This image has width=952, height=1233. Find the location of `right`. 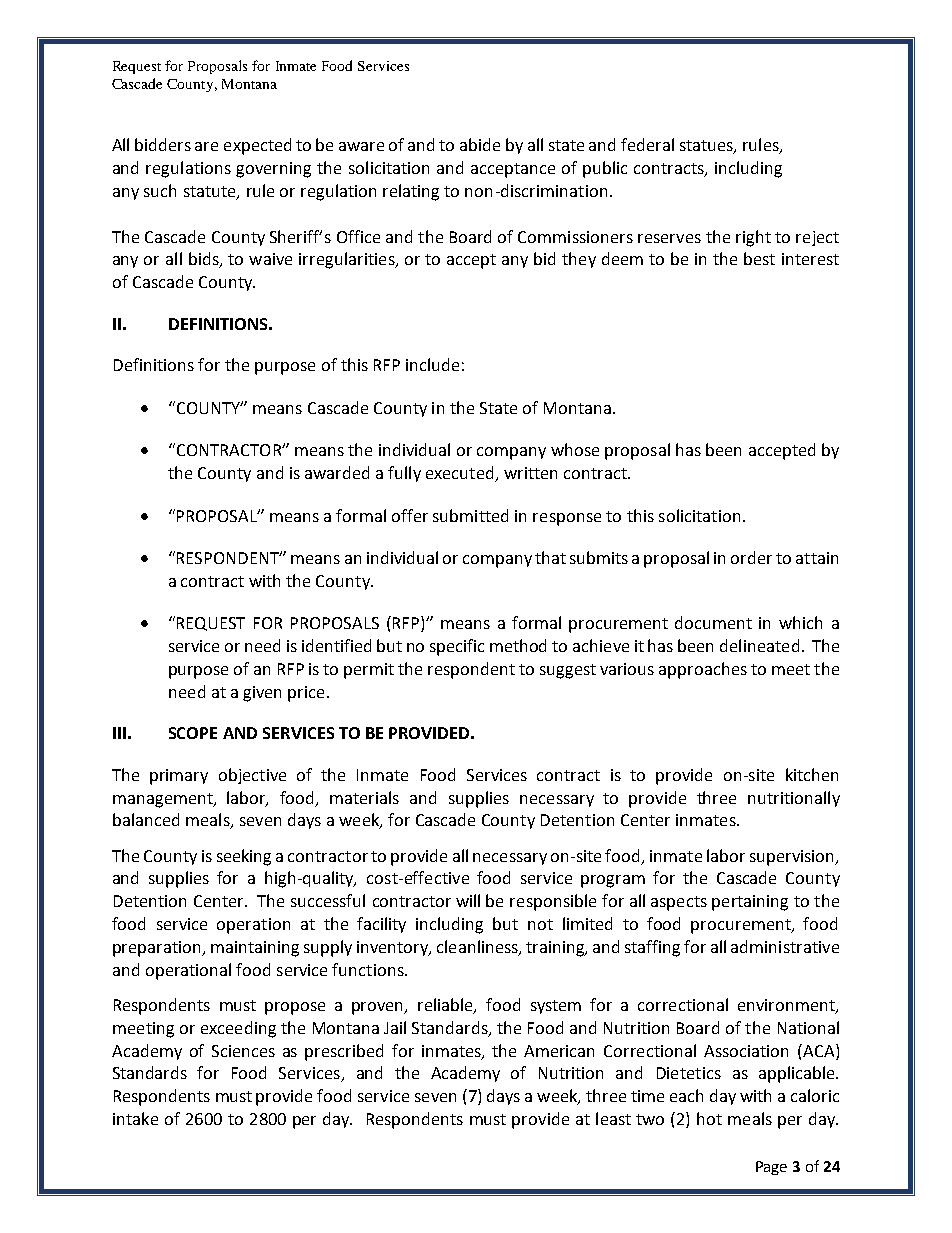

right is located at coordinates (753, 238).
